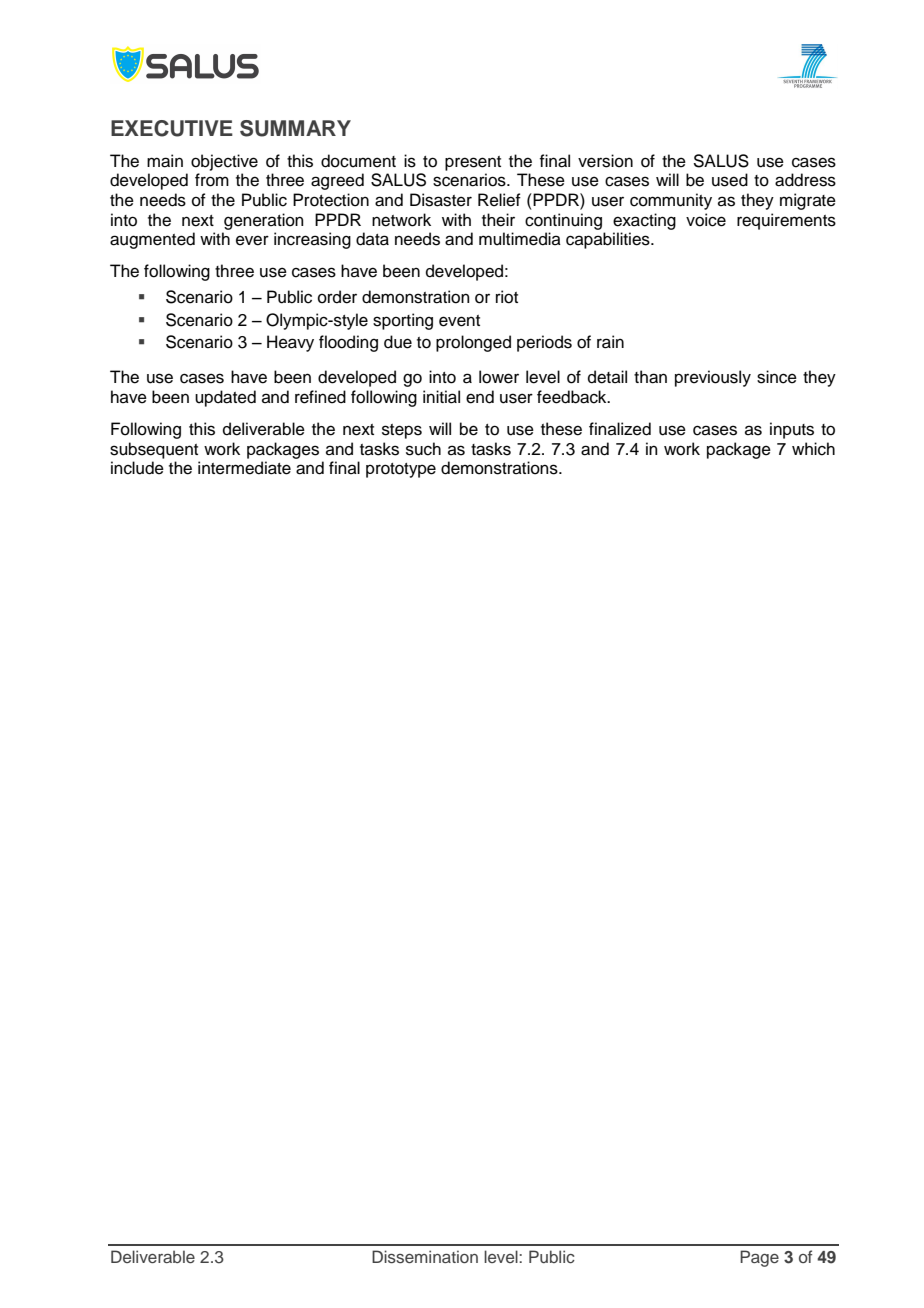 This screenshot has width=924, height=1308. I want to click on objective, so click(224, 162).
